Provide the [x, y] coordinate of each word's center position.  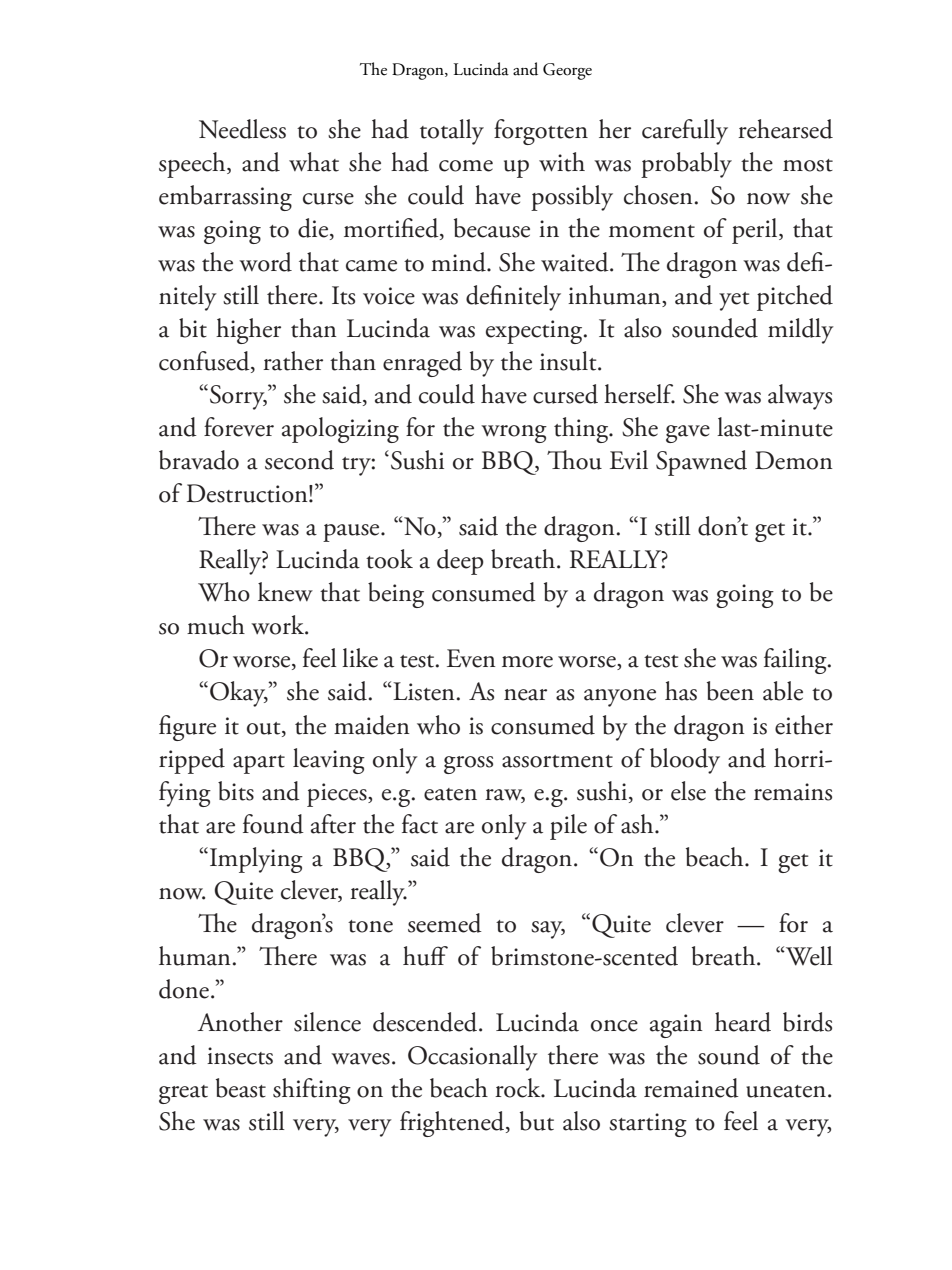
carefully [685, 132]
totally [452, 132]
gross [468, 765]
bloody [685, 761]
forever [239, 427]
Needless [242, 129]
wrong [514, 434]
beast [241, 1088]
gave [688, 434]
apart [259, 764]
